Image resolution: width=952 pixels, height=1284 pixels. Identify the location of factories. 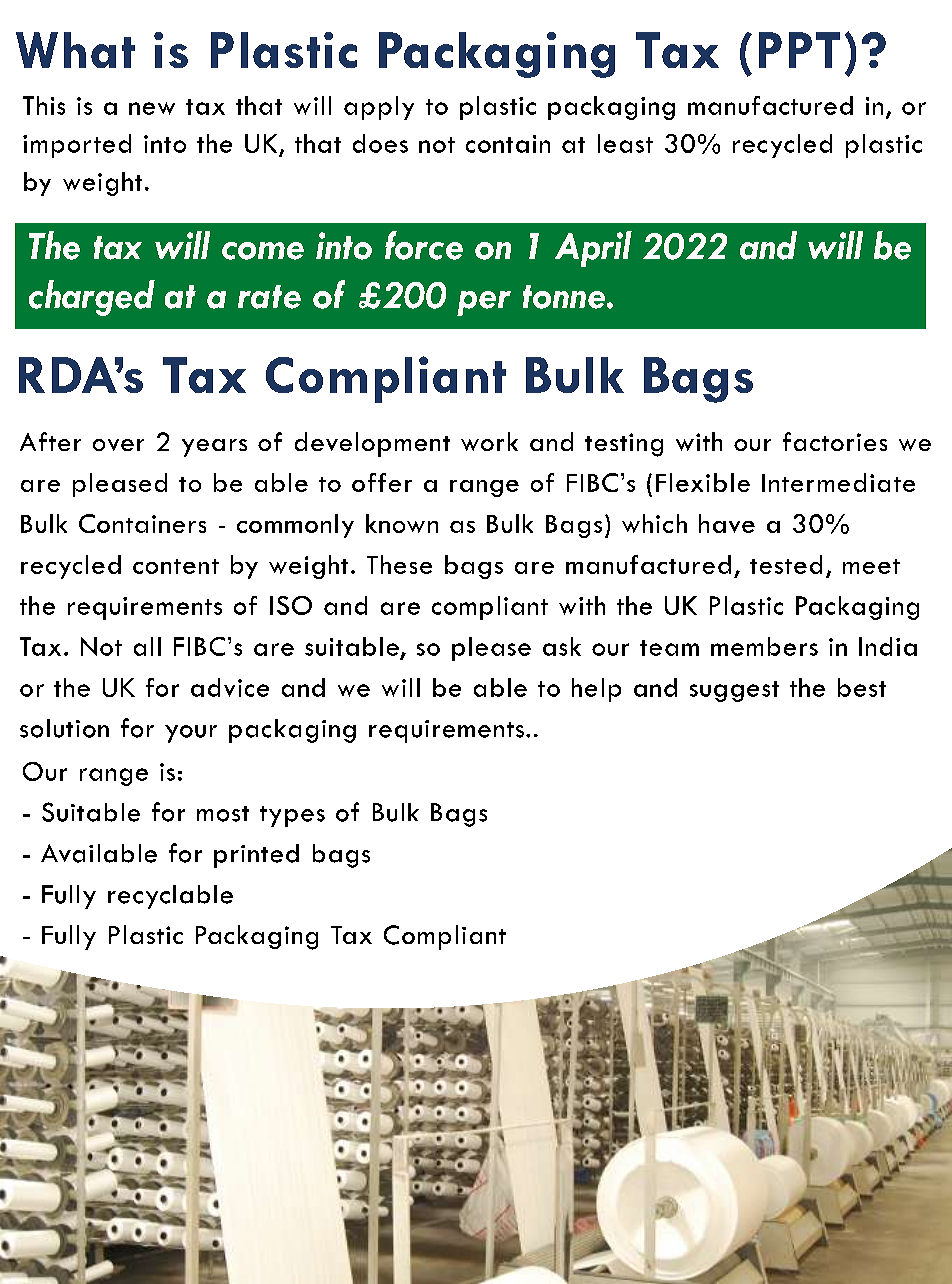
(835, 441).
